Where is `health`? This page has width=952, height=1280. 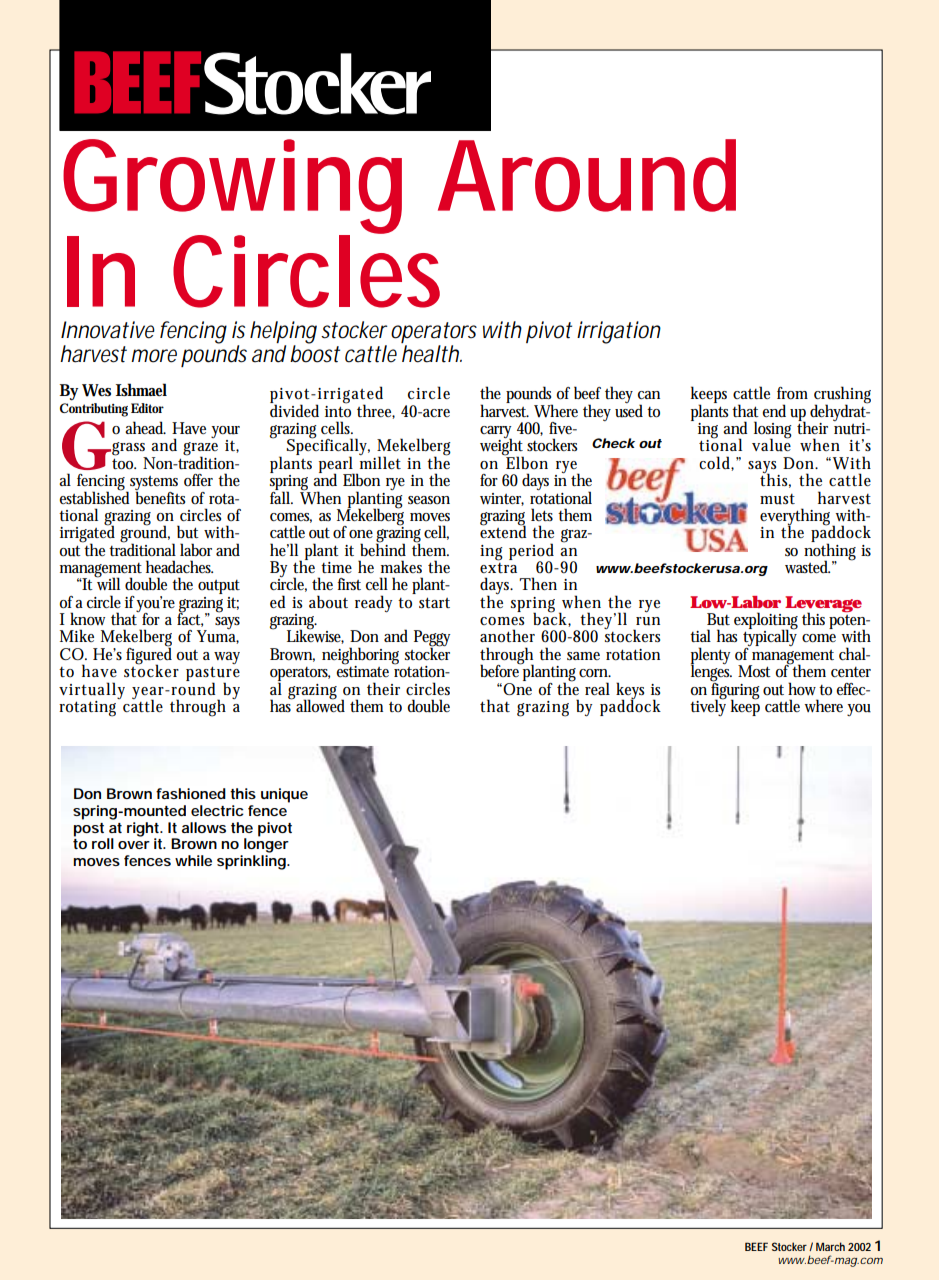 health is located at coordinates (432, 354).
